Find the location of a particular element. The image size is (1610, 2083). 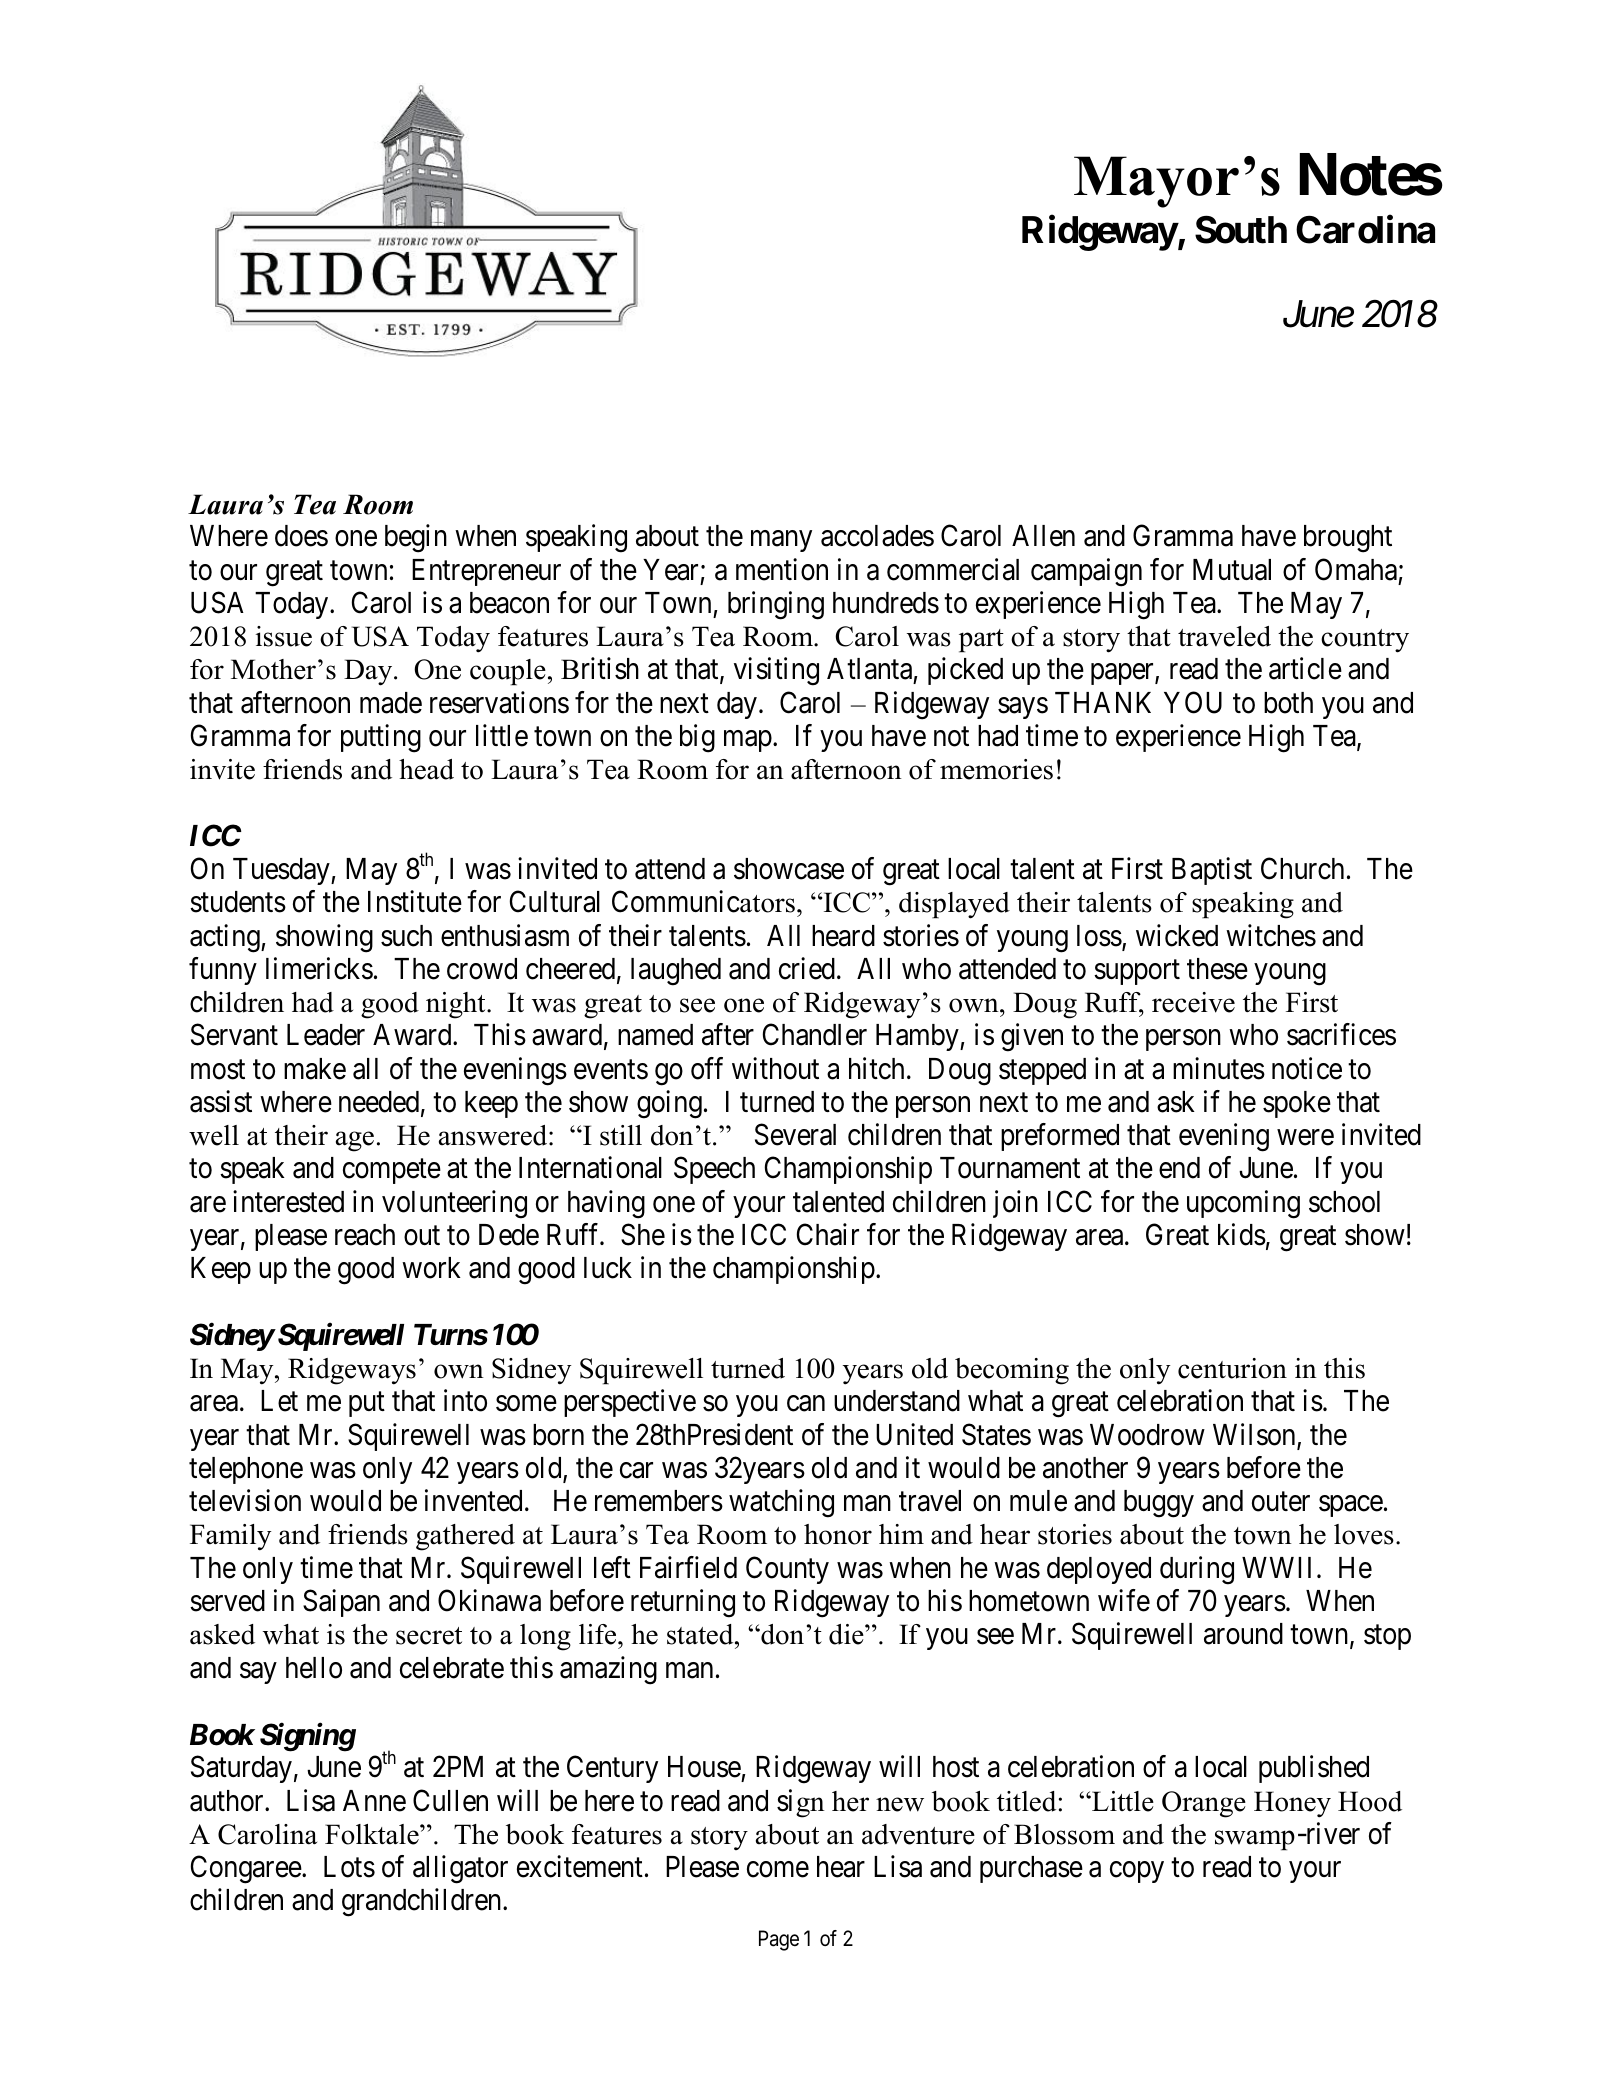

can is located at coordinates (806, 1404).
